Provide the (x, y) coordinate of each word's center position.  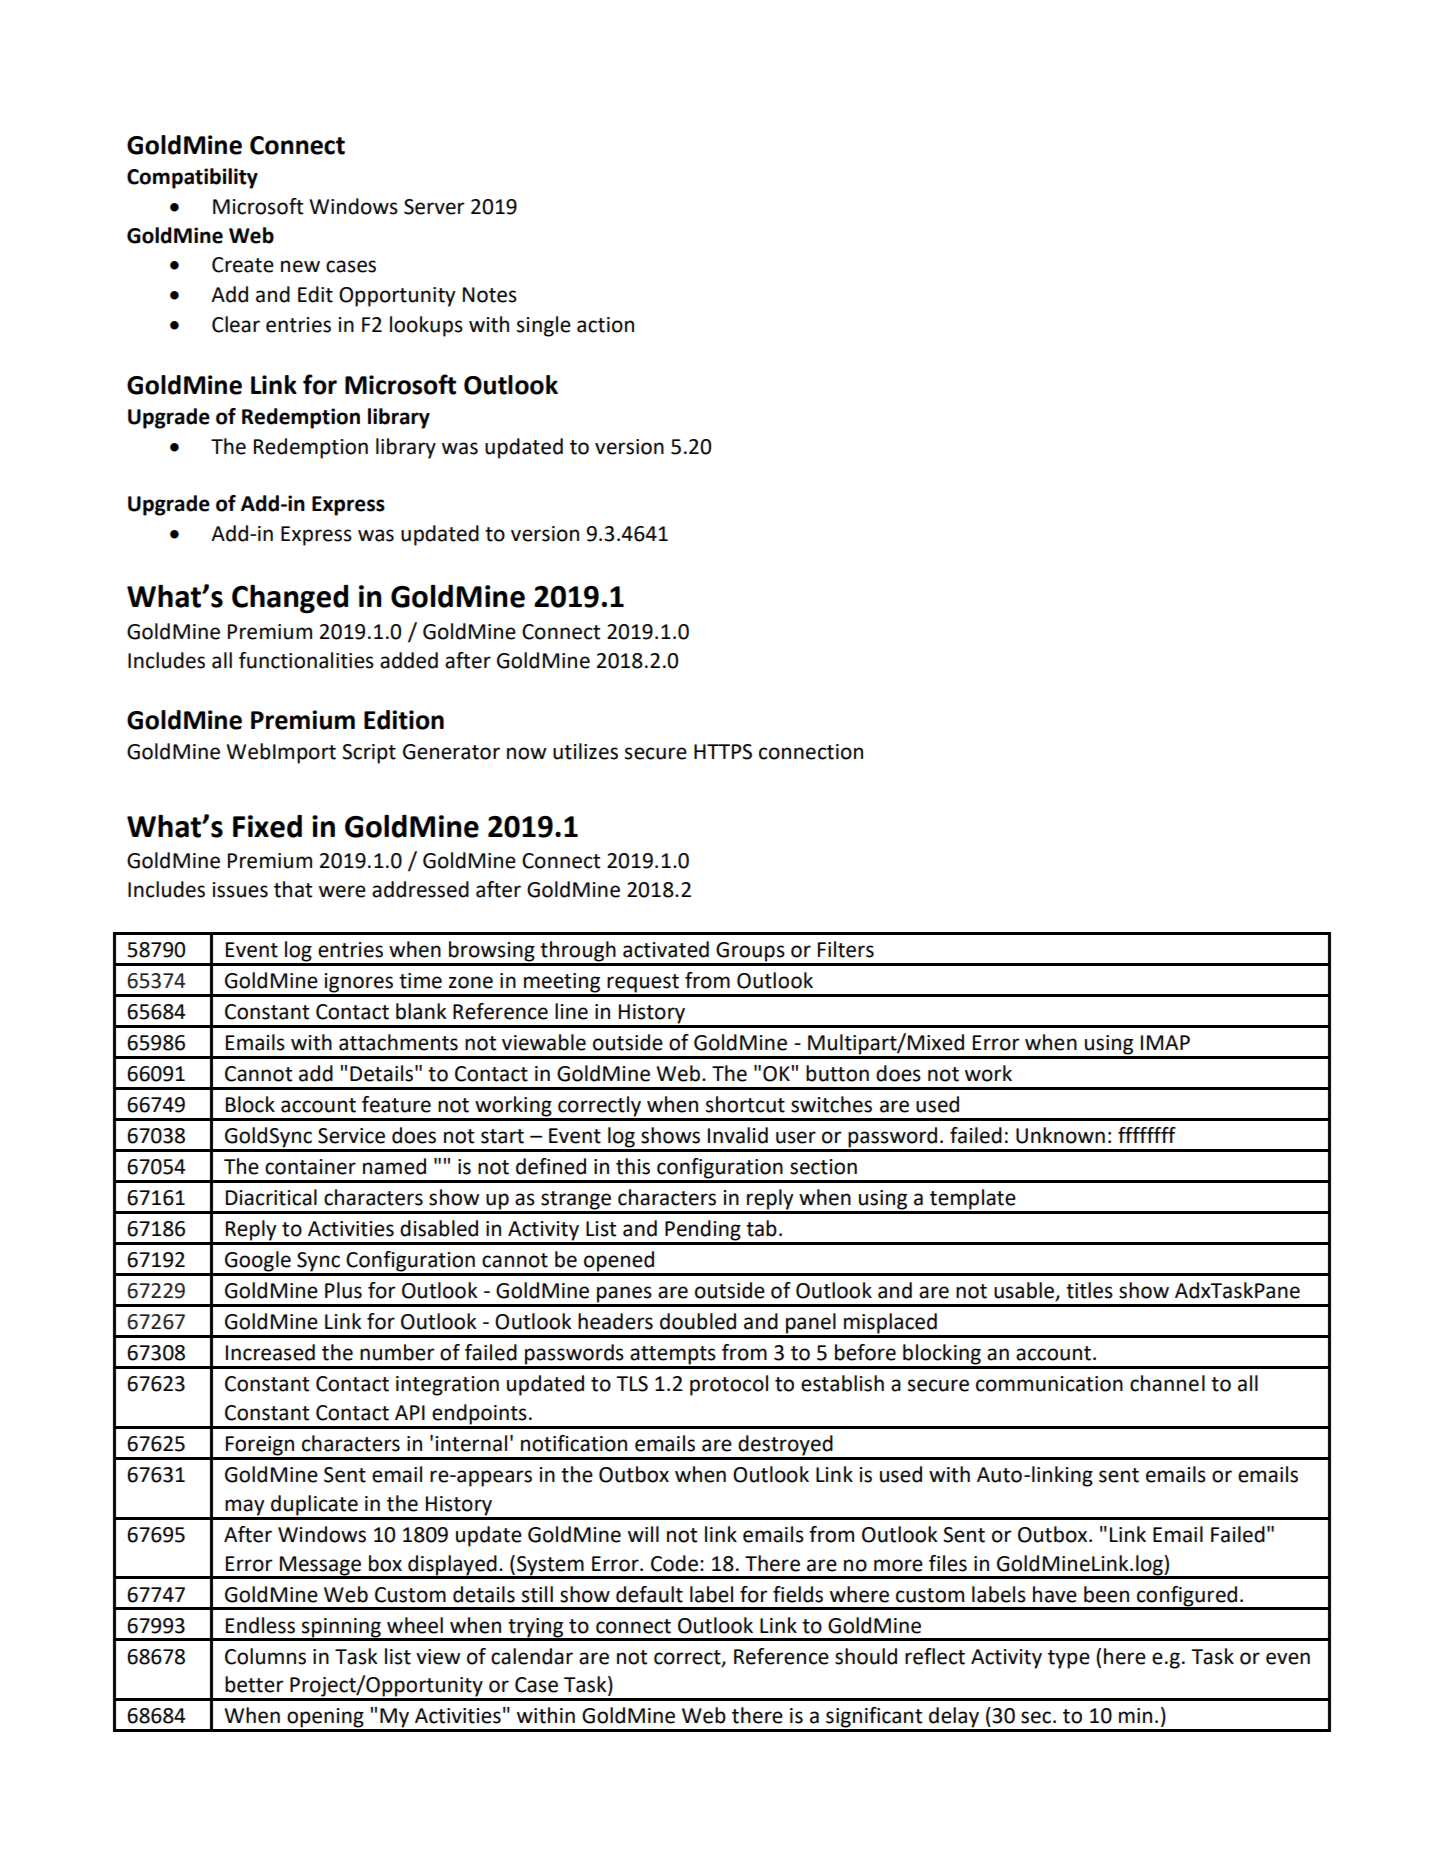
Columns (265, 1656)
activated (666, 949)
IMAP (1165, 1042)
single (544, 326)
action (605, 325)
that (293, 889)
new (300, 266)
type (1069, 1659)
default (649, 1594)
